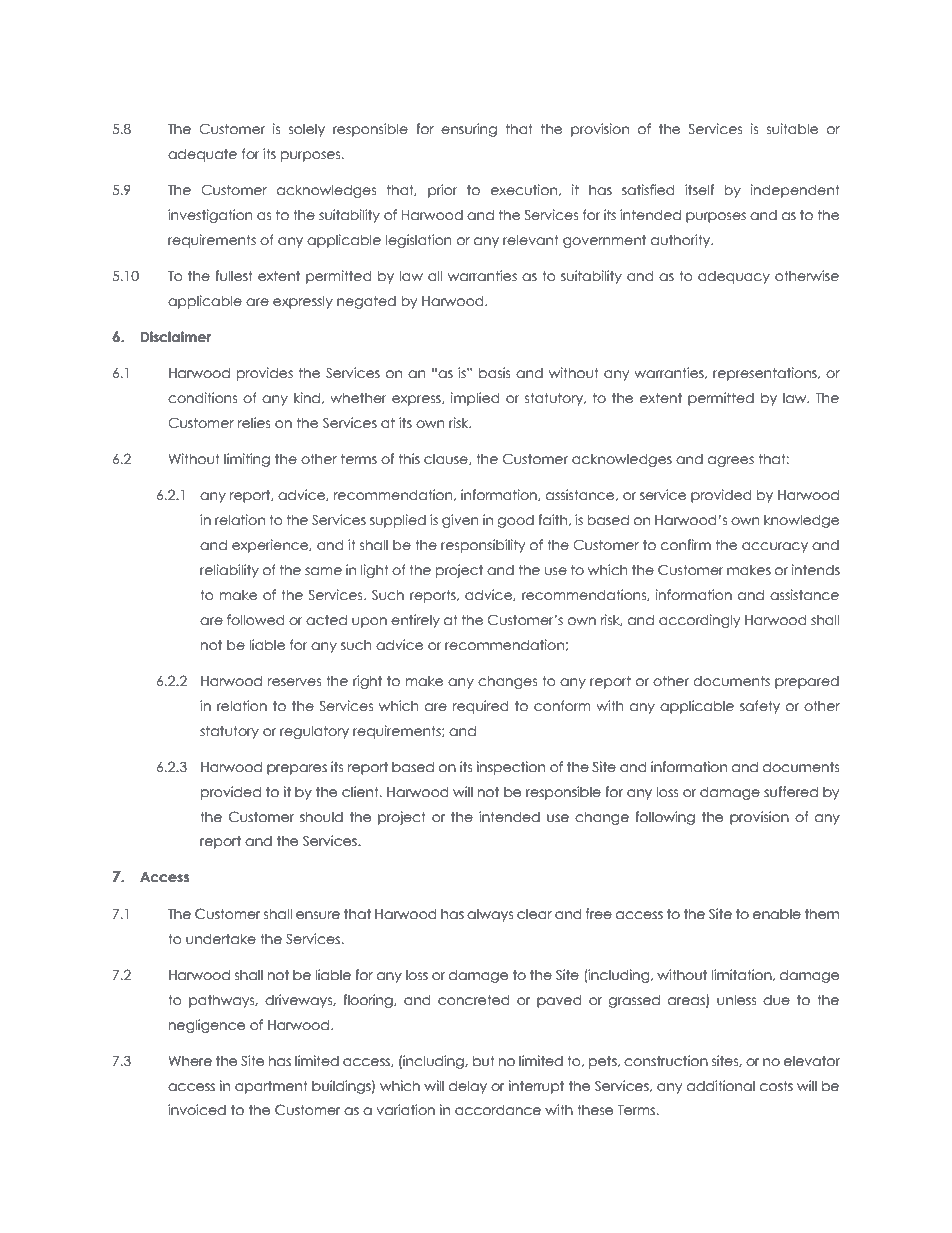 The image size is (952, 1233). Describe the element at coordinates (271, 1087) in the screenshot. I see `apartment` at that location.
